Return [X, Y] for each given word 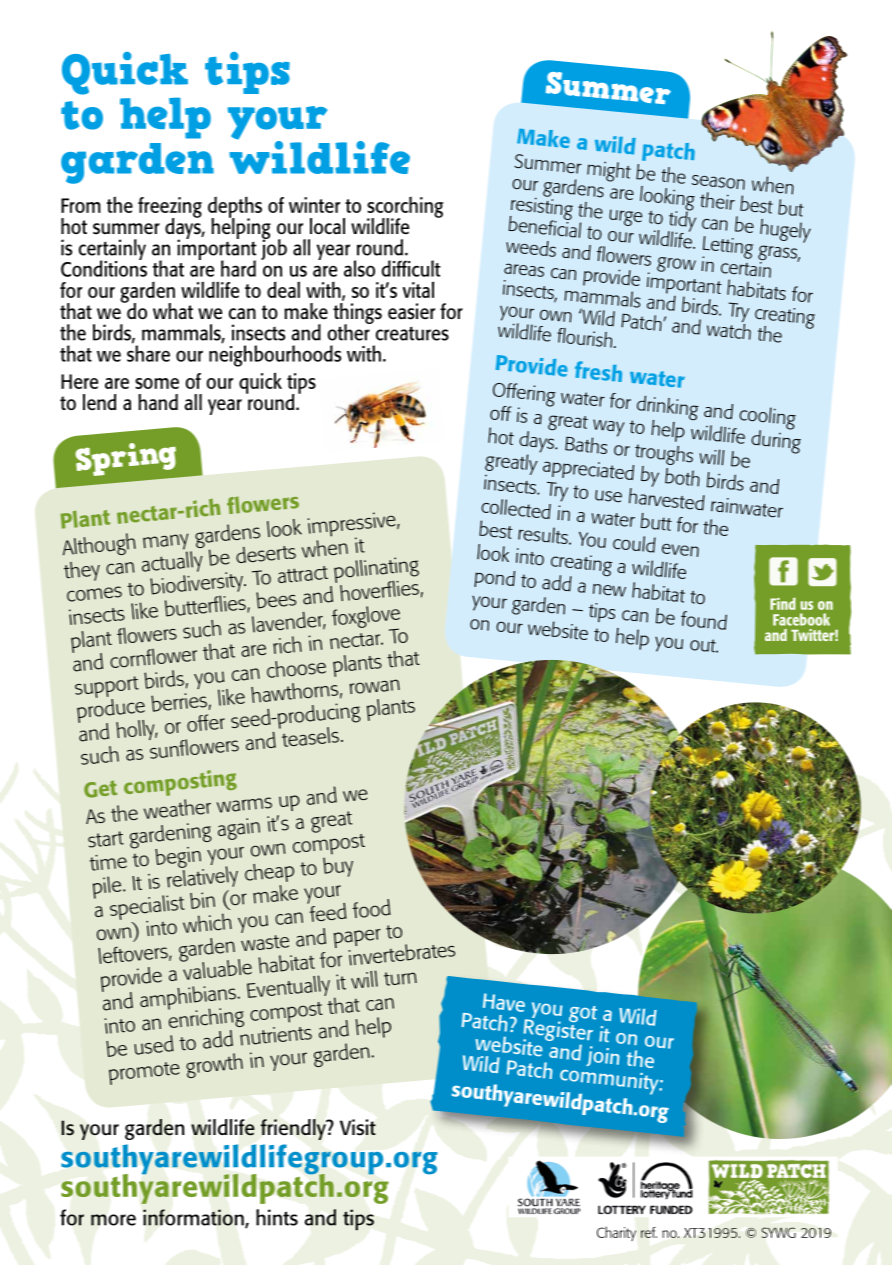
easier [411, 311]
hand [158, 402]
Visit [358, 1127]
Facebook [801, 619]
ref [649, 1232]
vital [418, 289]
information [194, 1218]
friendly [294, 1129]
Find [783, 604]
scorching [405, 208]
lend [99, 402]
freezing [170, 208]
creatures [412, 333]
